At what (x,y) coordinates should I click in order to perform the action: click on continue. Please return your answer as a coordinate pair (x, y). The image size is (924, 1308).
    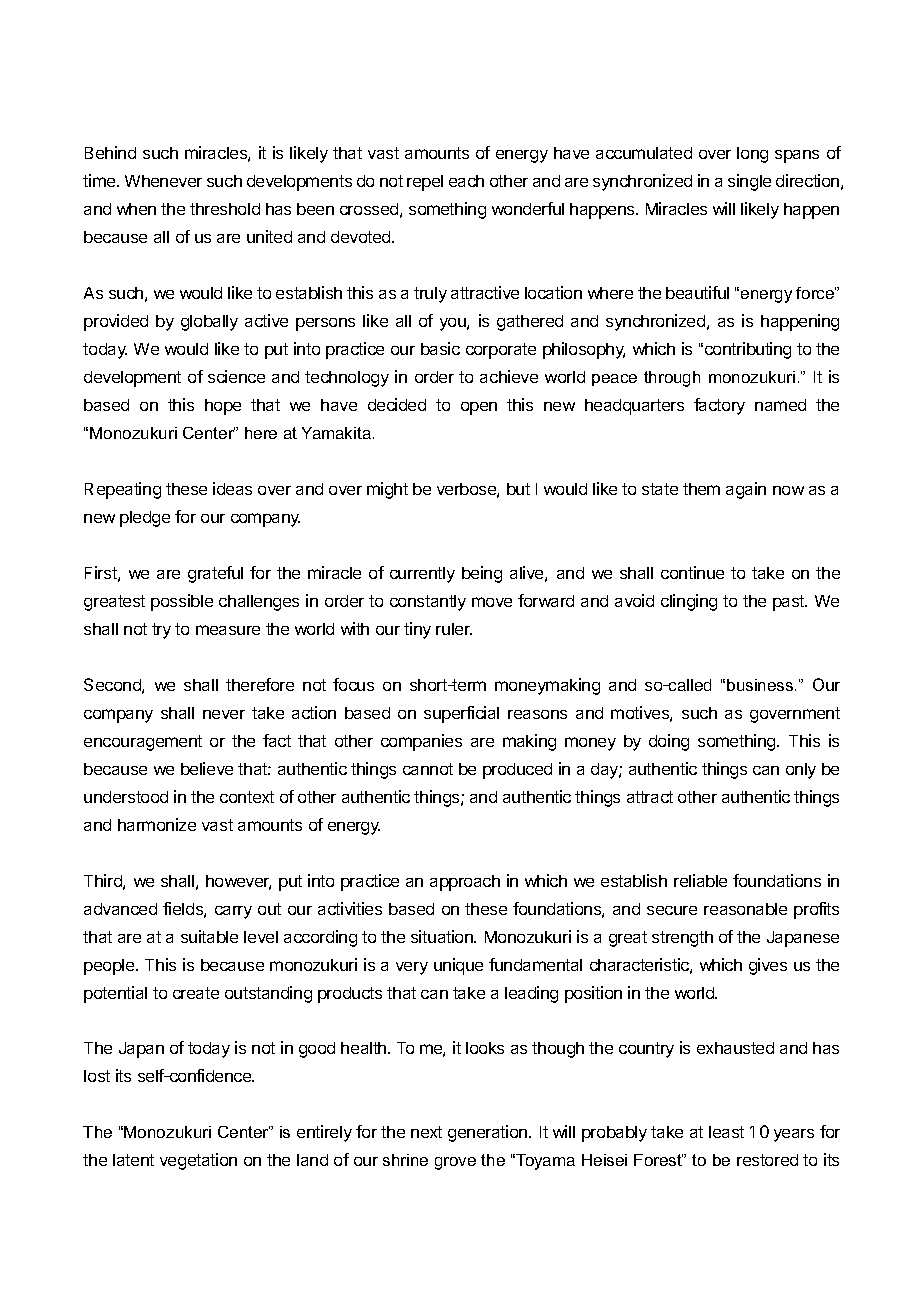
    Looking at the image, I should click on (692, 572).
